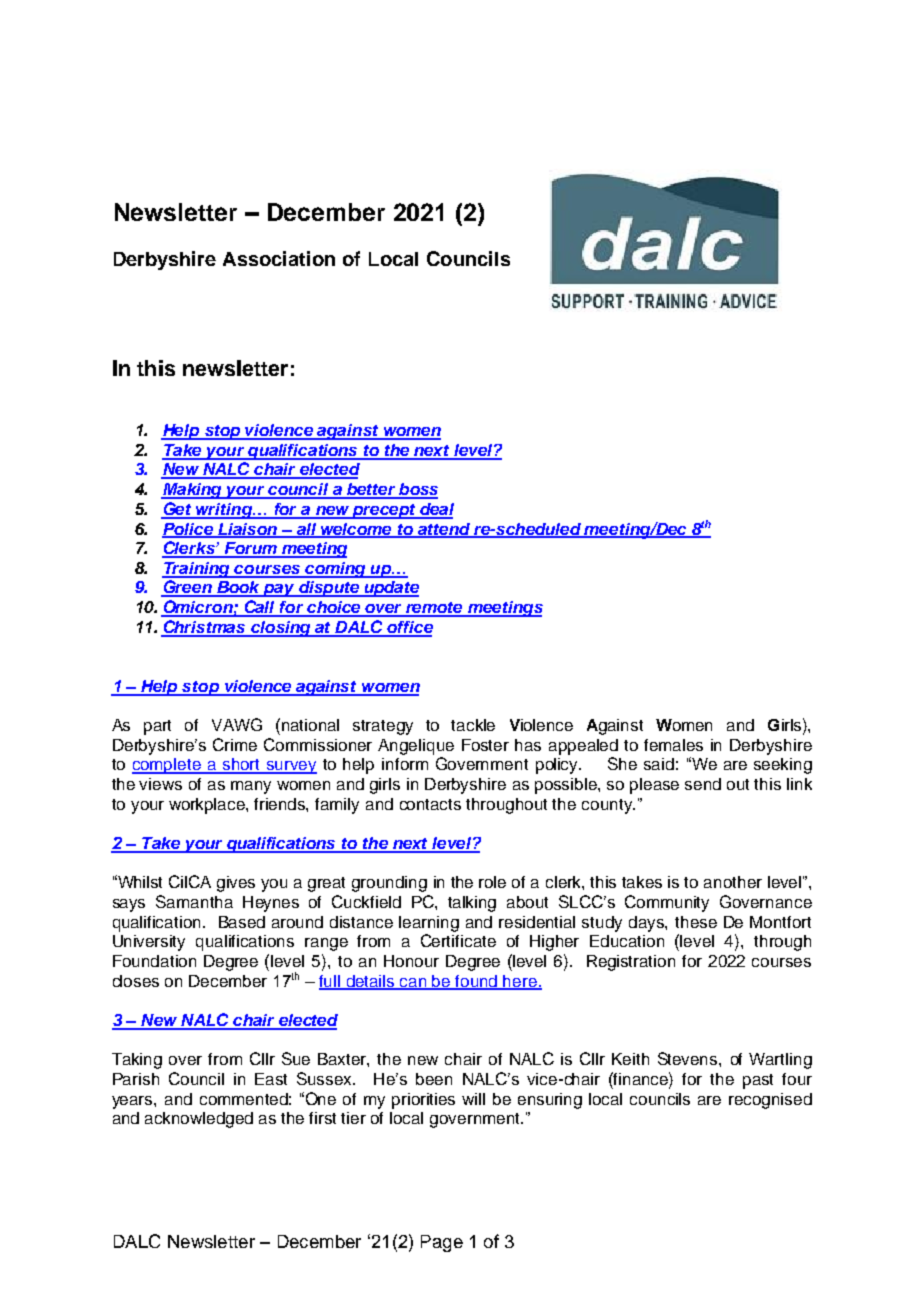 The width and height of the image is (924, 1308). I want to click on Page, so click(442, 1243).
